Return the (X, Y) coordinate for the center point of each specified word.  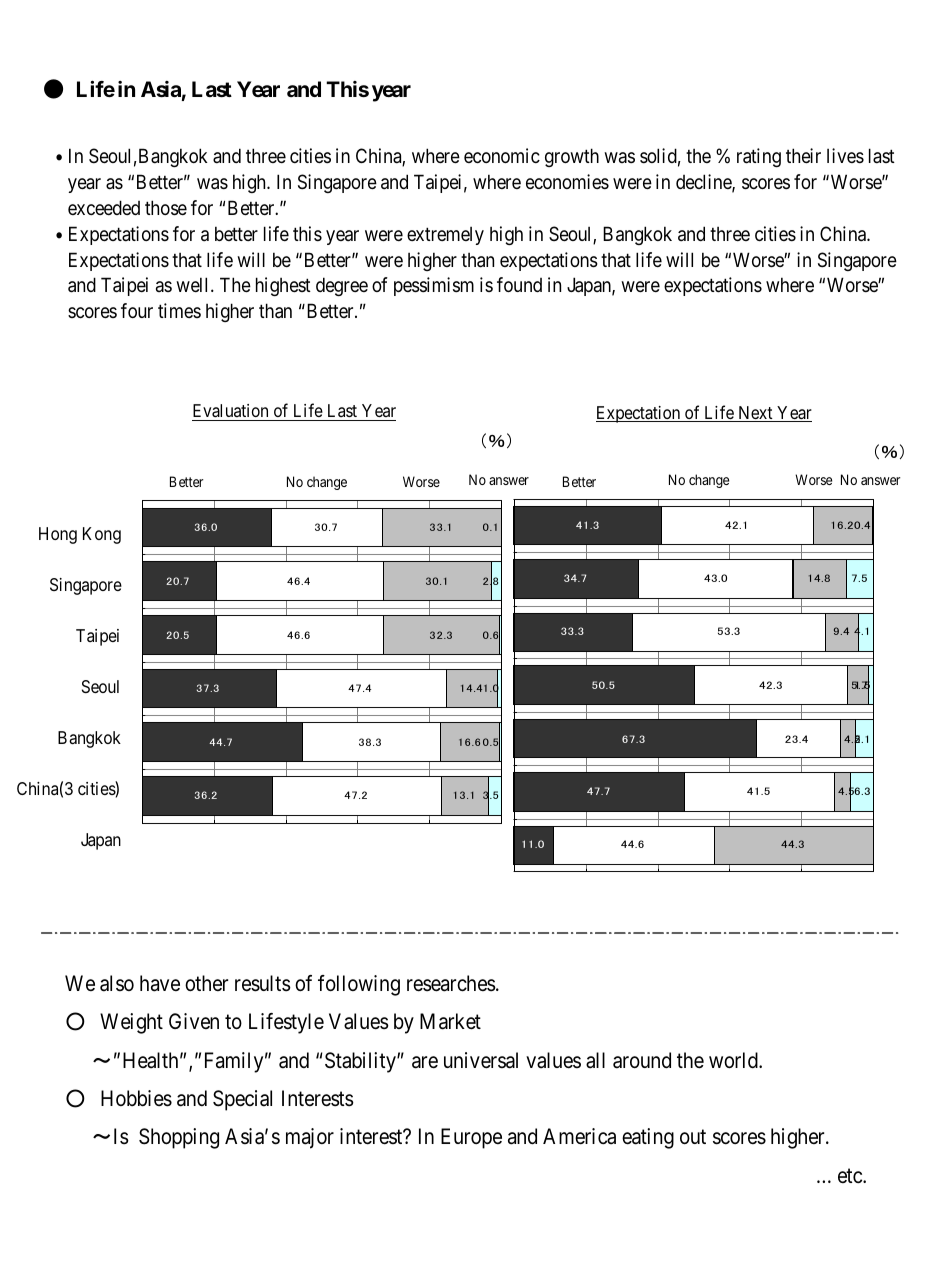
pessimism (434, 286)
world (734, 1060)
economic (502, 155)
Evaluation (231, 412)
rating (759, 157)
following (359, 985)
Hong (58, 535)
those (166, 208)
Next (755, 414)
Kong (102, 535)
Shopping (179, 1138)
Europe (471, 1138)
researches (451, 983)
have (160, 983)
